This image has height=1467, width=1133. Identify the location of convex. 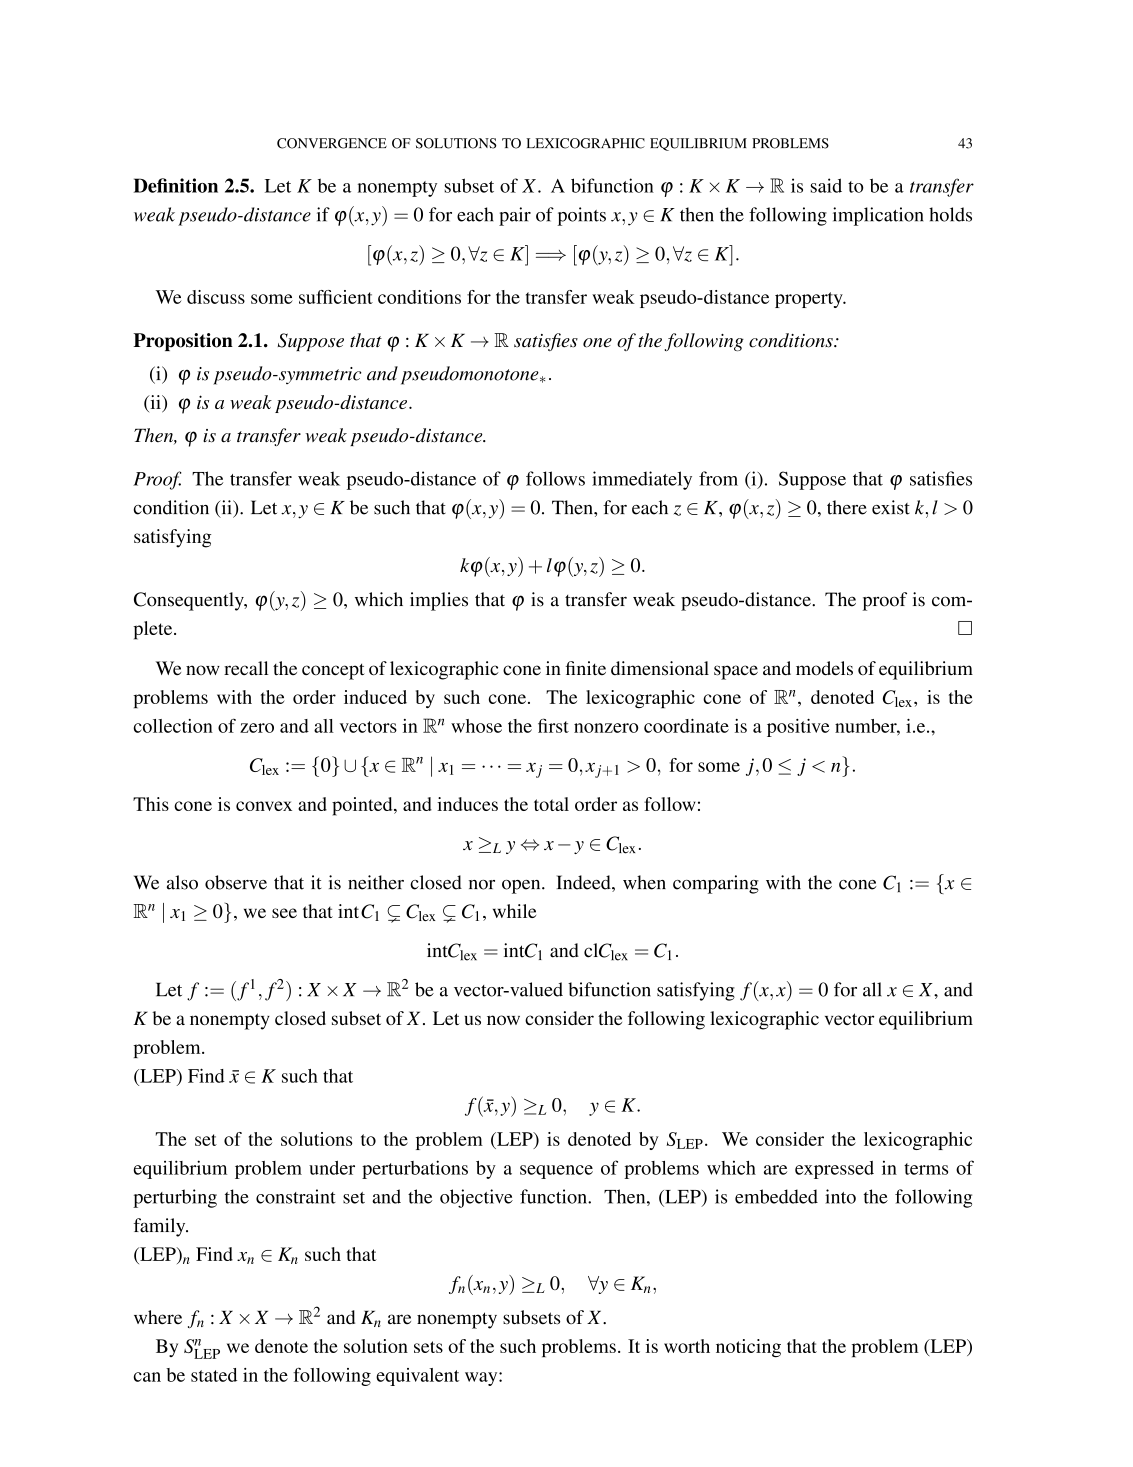
(264, 806).
